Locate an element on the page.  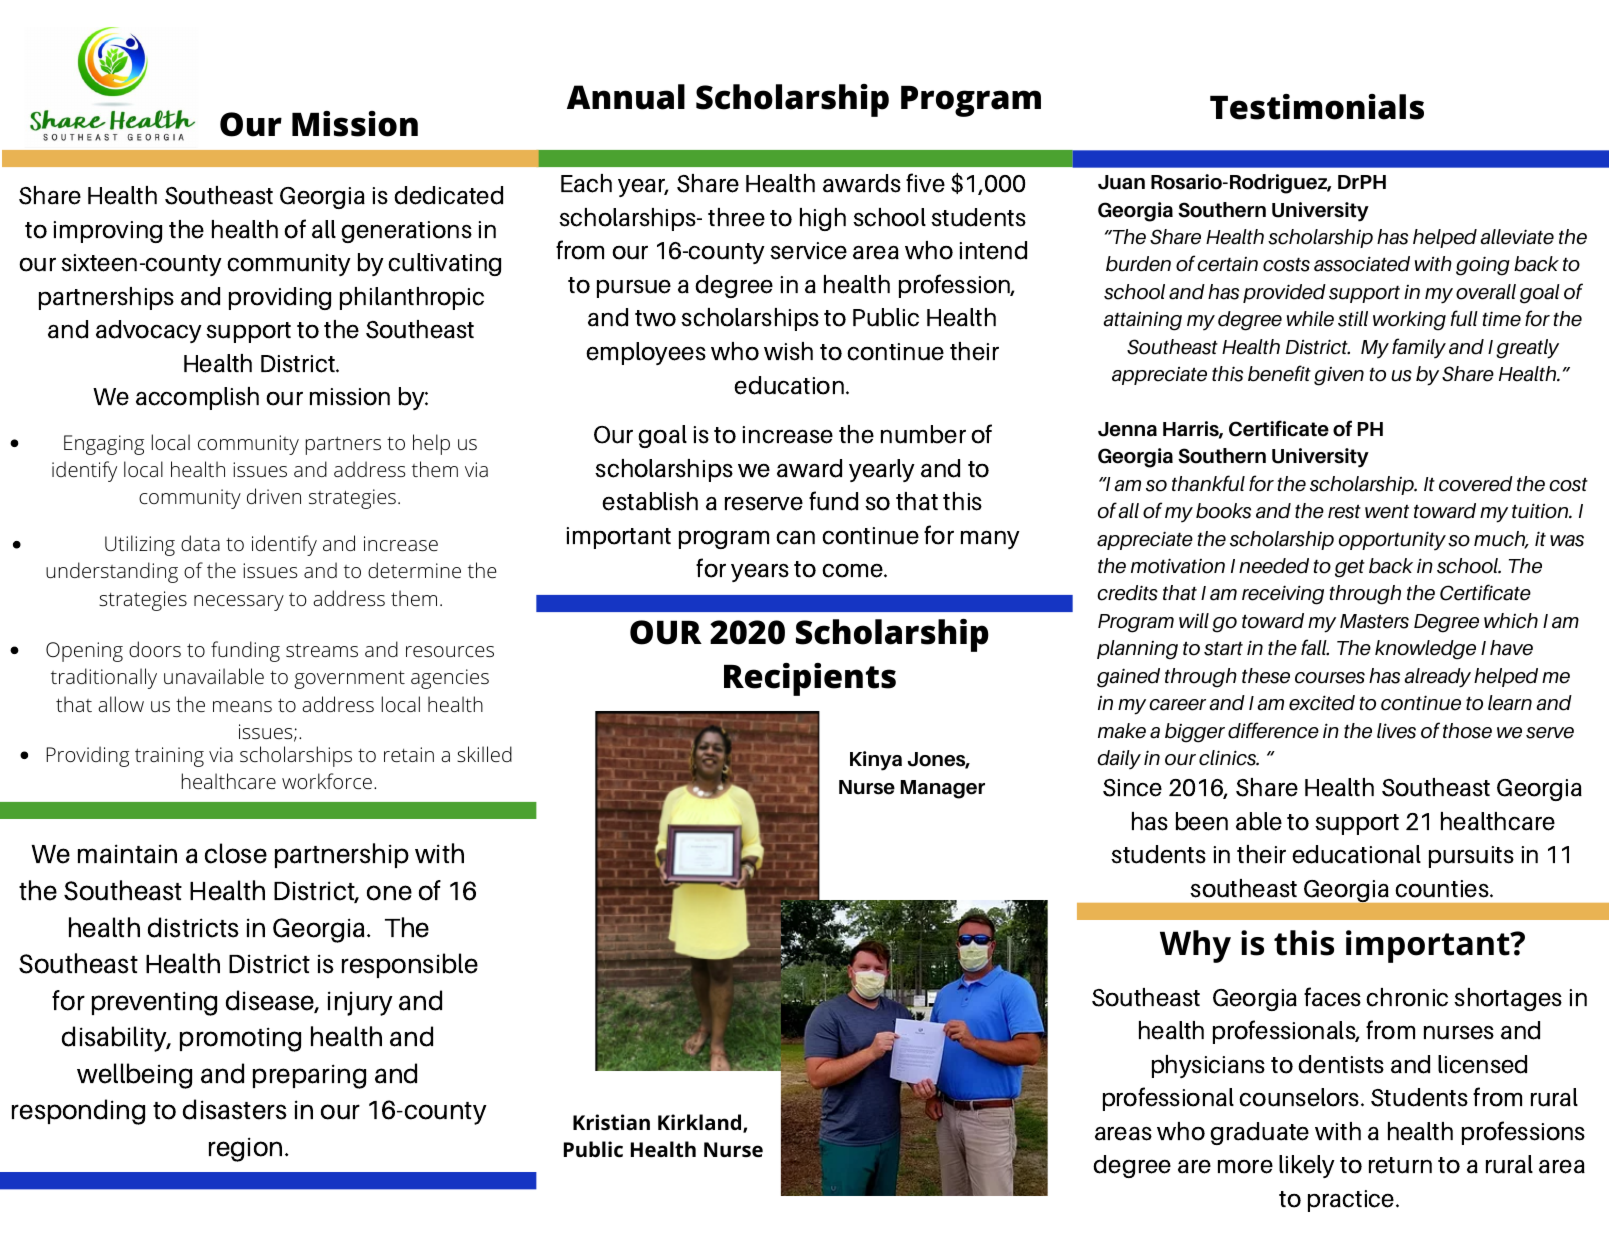
five is located at coordinates (925, 183).
